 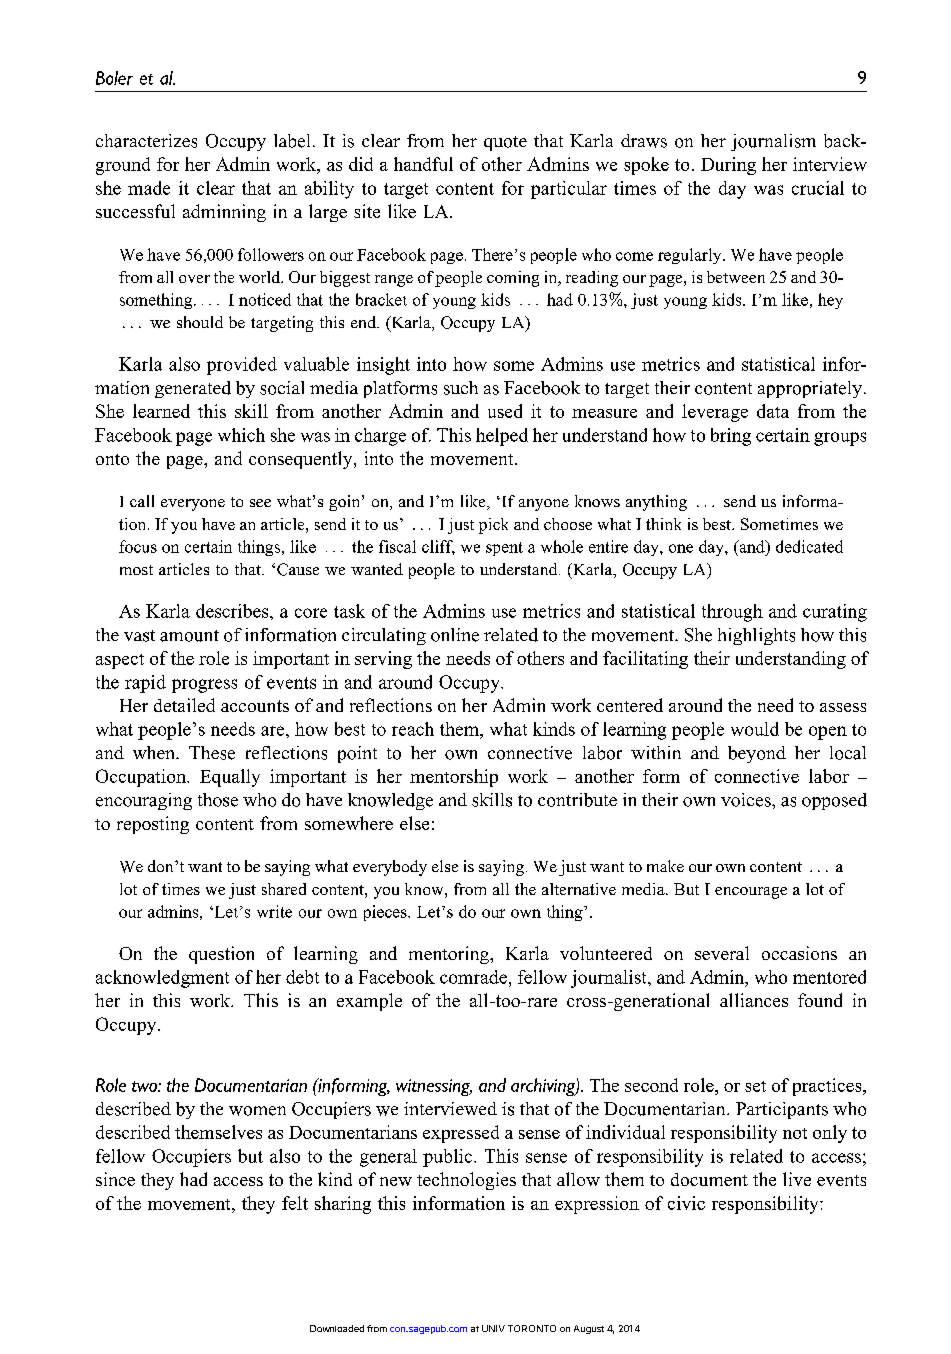 I want to click on would, so click(x=755, y=729).
